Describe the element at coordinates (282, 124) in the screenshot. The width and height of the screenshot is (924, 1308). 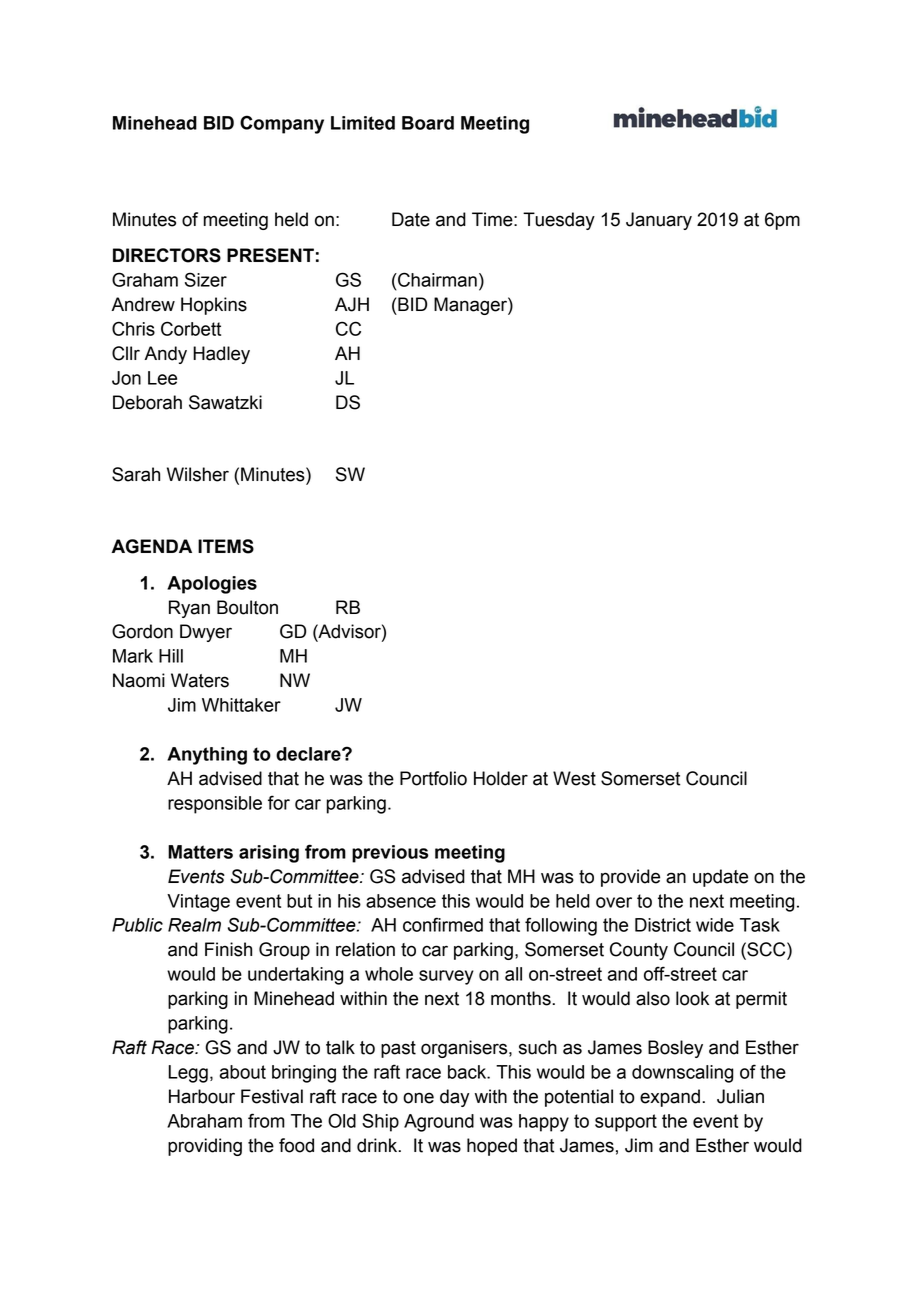
I see `Company` at that location.
